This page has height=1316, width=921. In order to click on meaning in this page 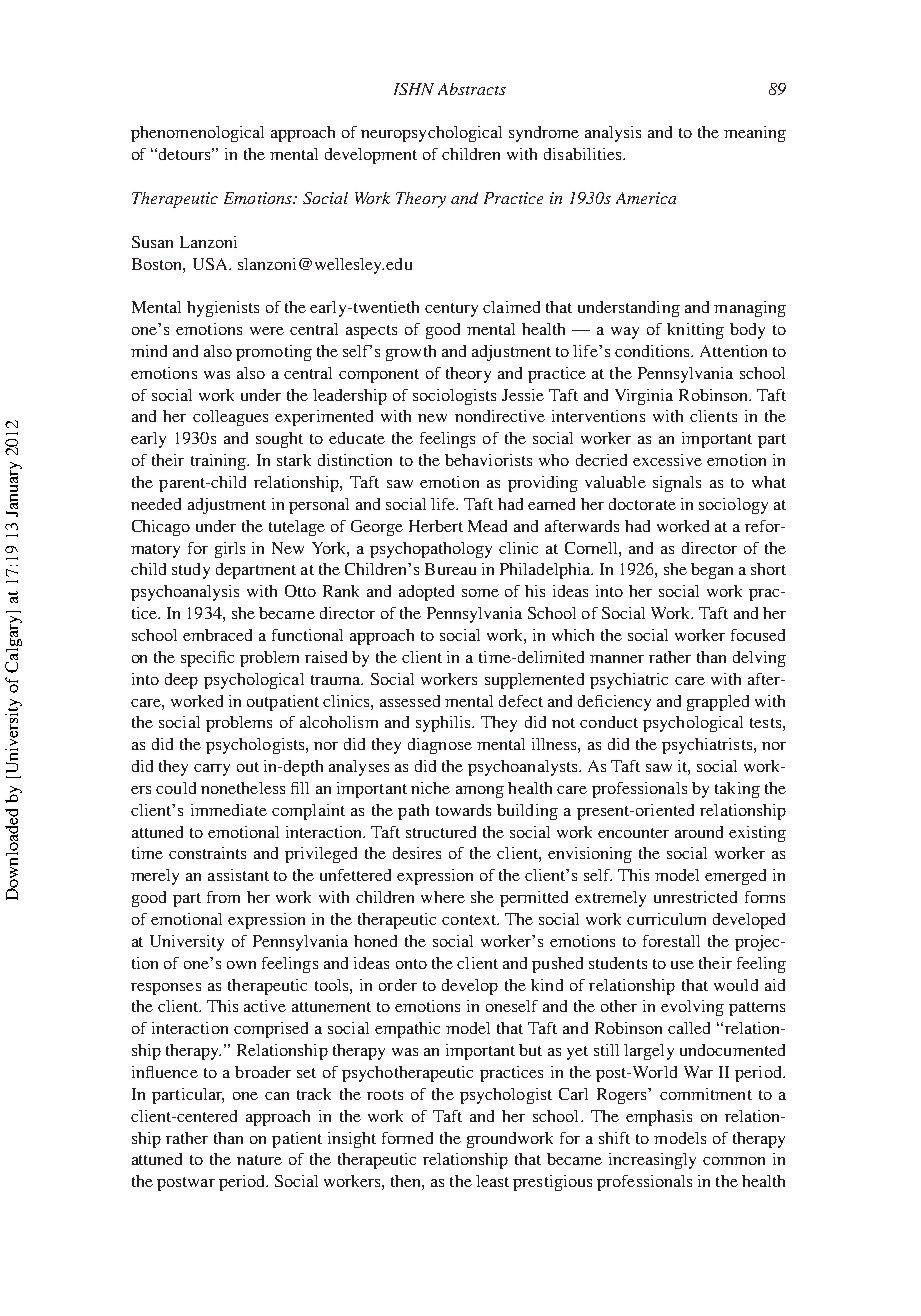, I will do `click(755, 134)`.
